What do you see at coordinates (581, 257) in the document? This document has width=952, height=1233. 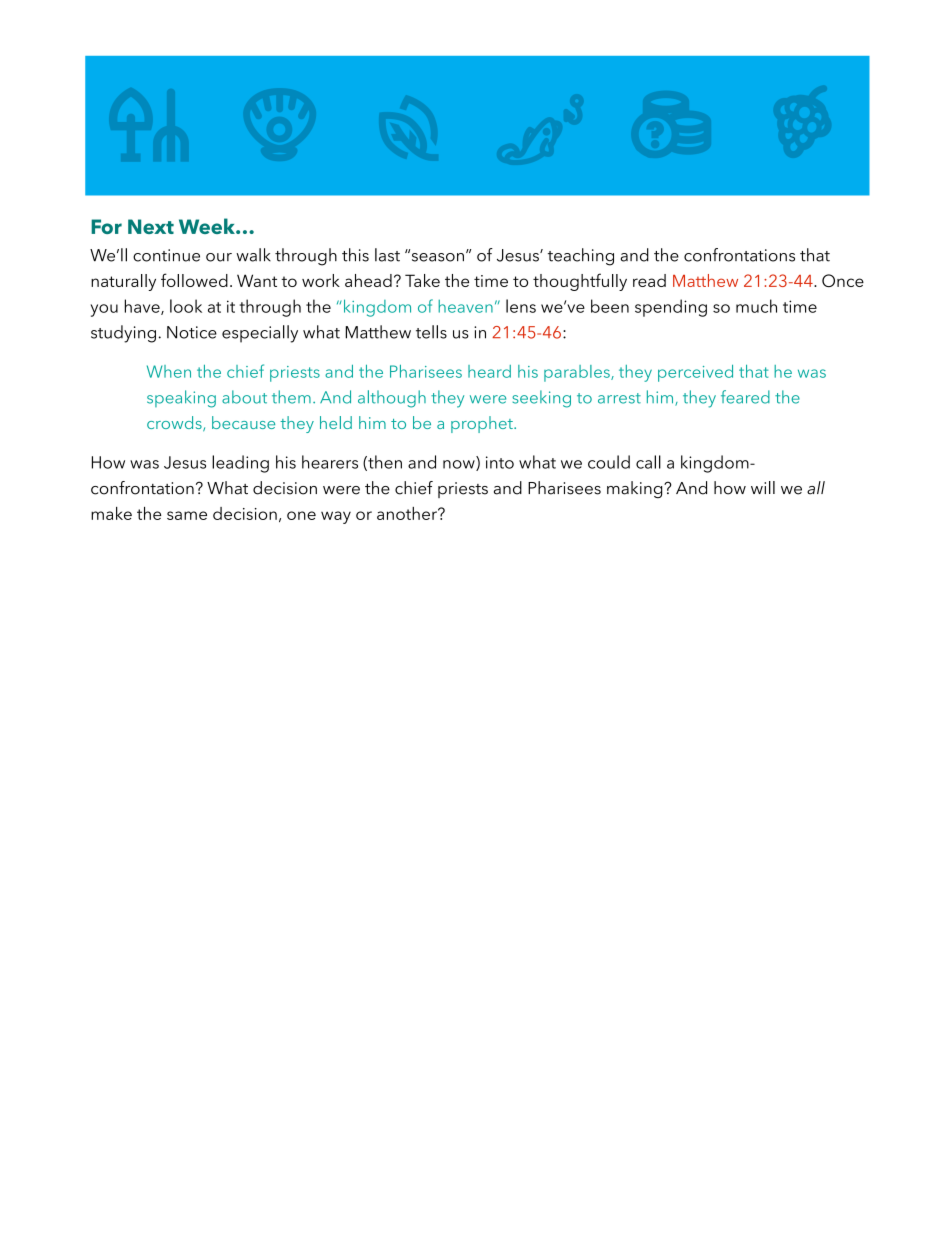 I see `teaching` at bounding box center [581, 257].
